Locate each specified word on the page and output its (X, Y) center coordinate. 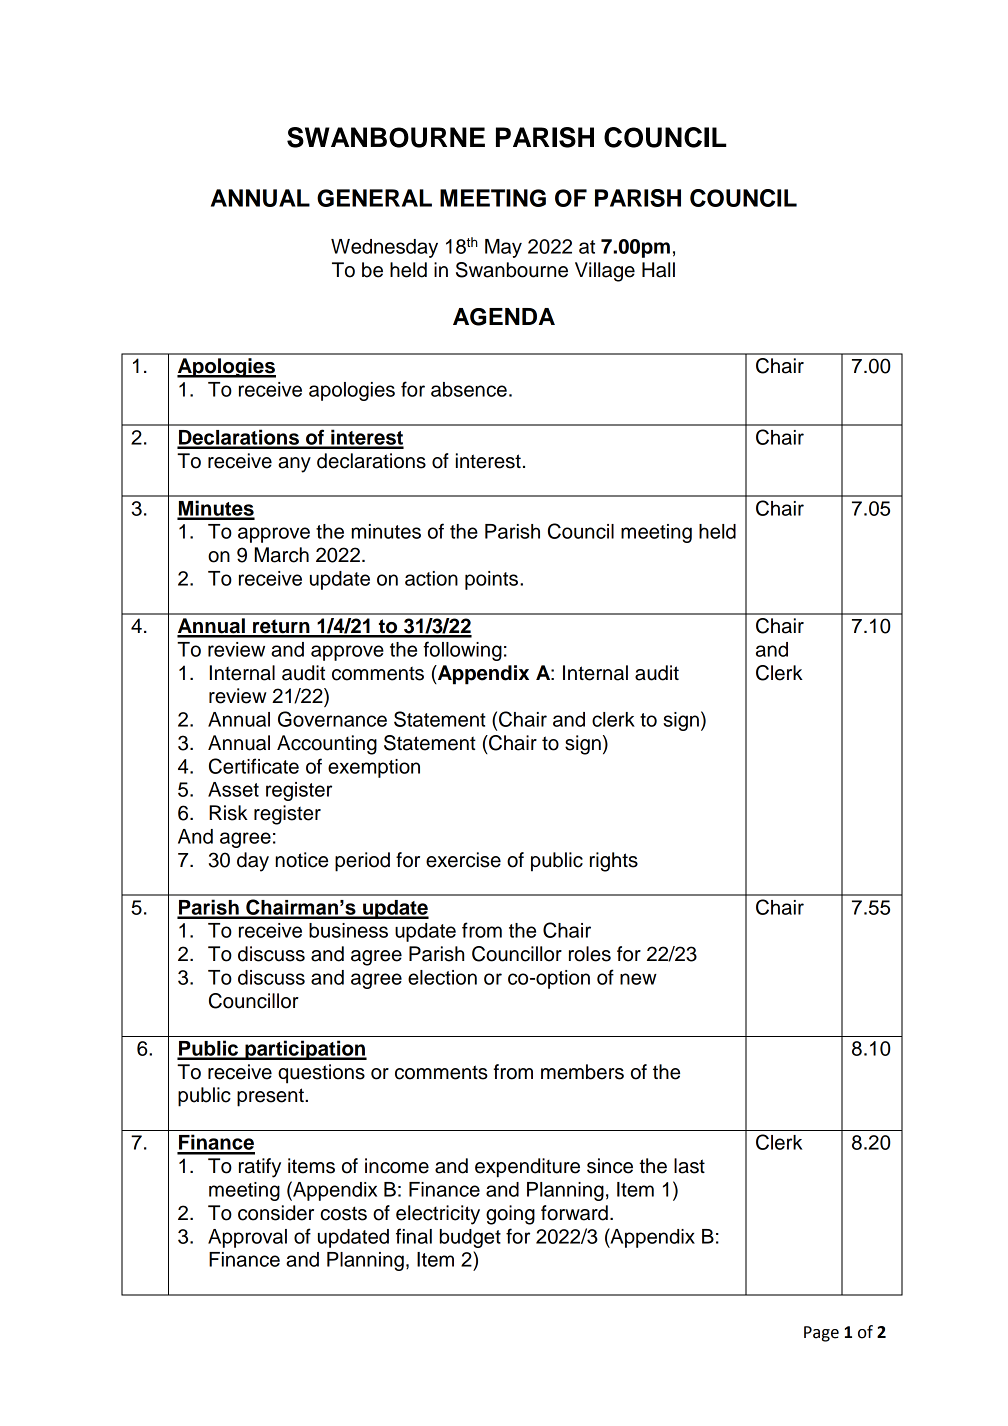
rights (614, 862)
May (503, 248)
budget (470, 1238)
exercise (463, 860)
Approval (247, 1238)
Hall (658, 270)
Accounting (327, 745)
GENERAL (374, 198)
